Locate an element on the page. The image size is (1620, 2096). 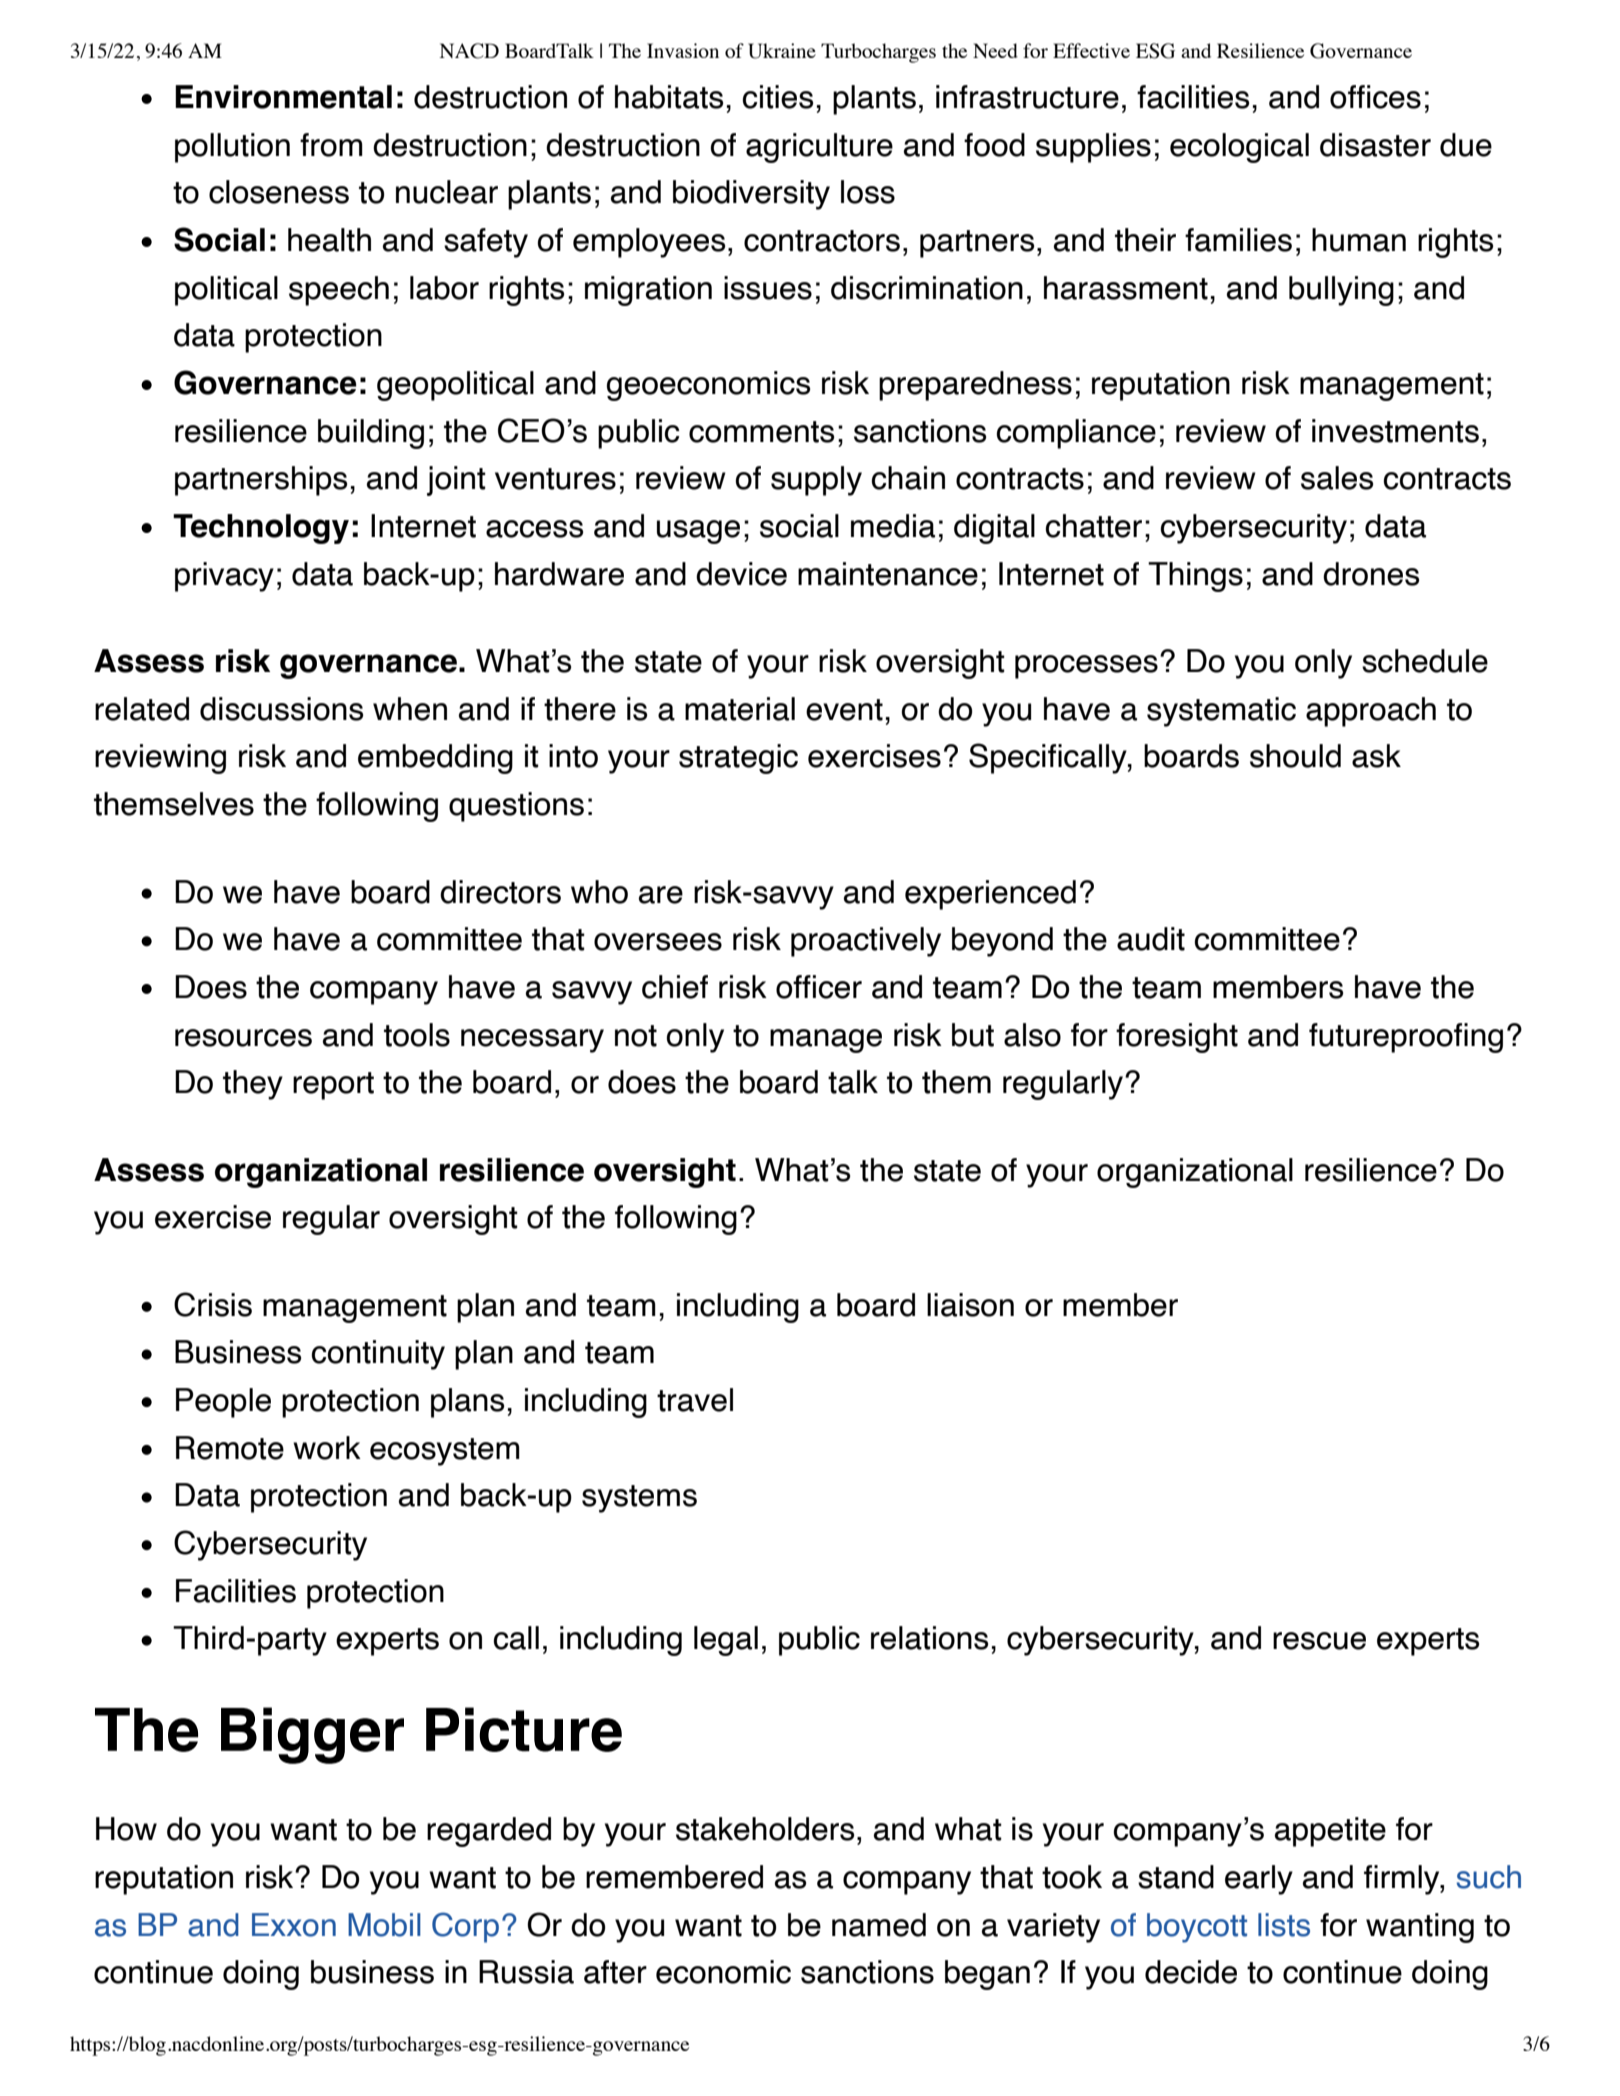
cities is located at coordinates (777, 97).
